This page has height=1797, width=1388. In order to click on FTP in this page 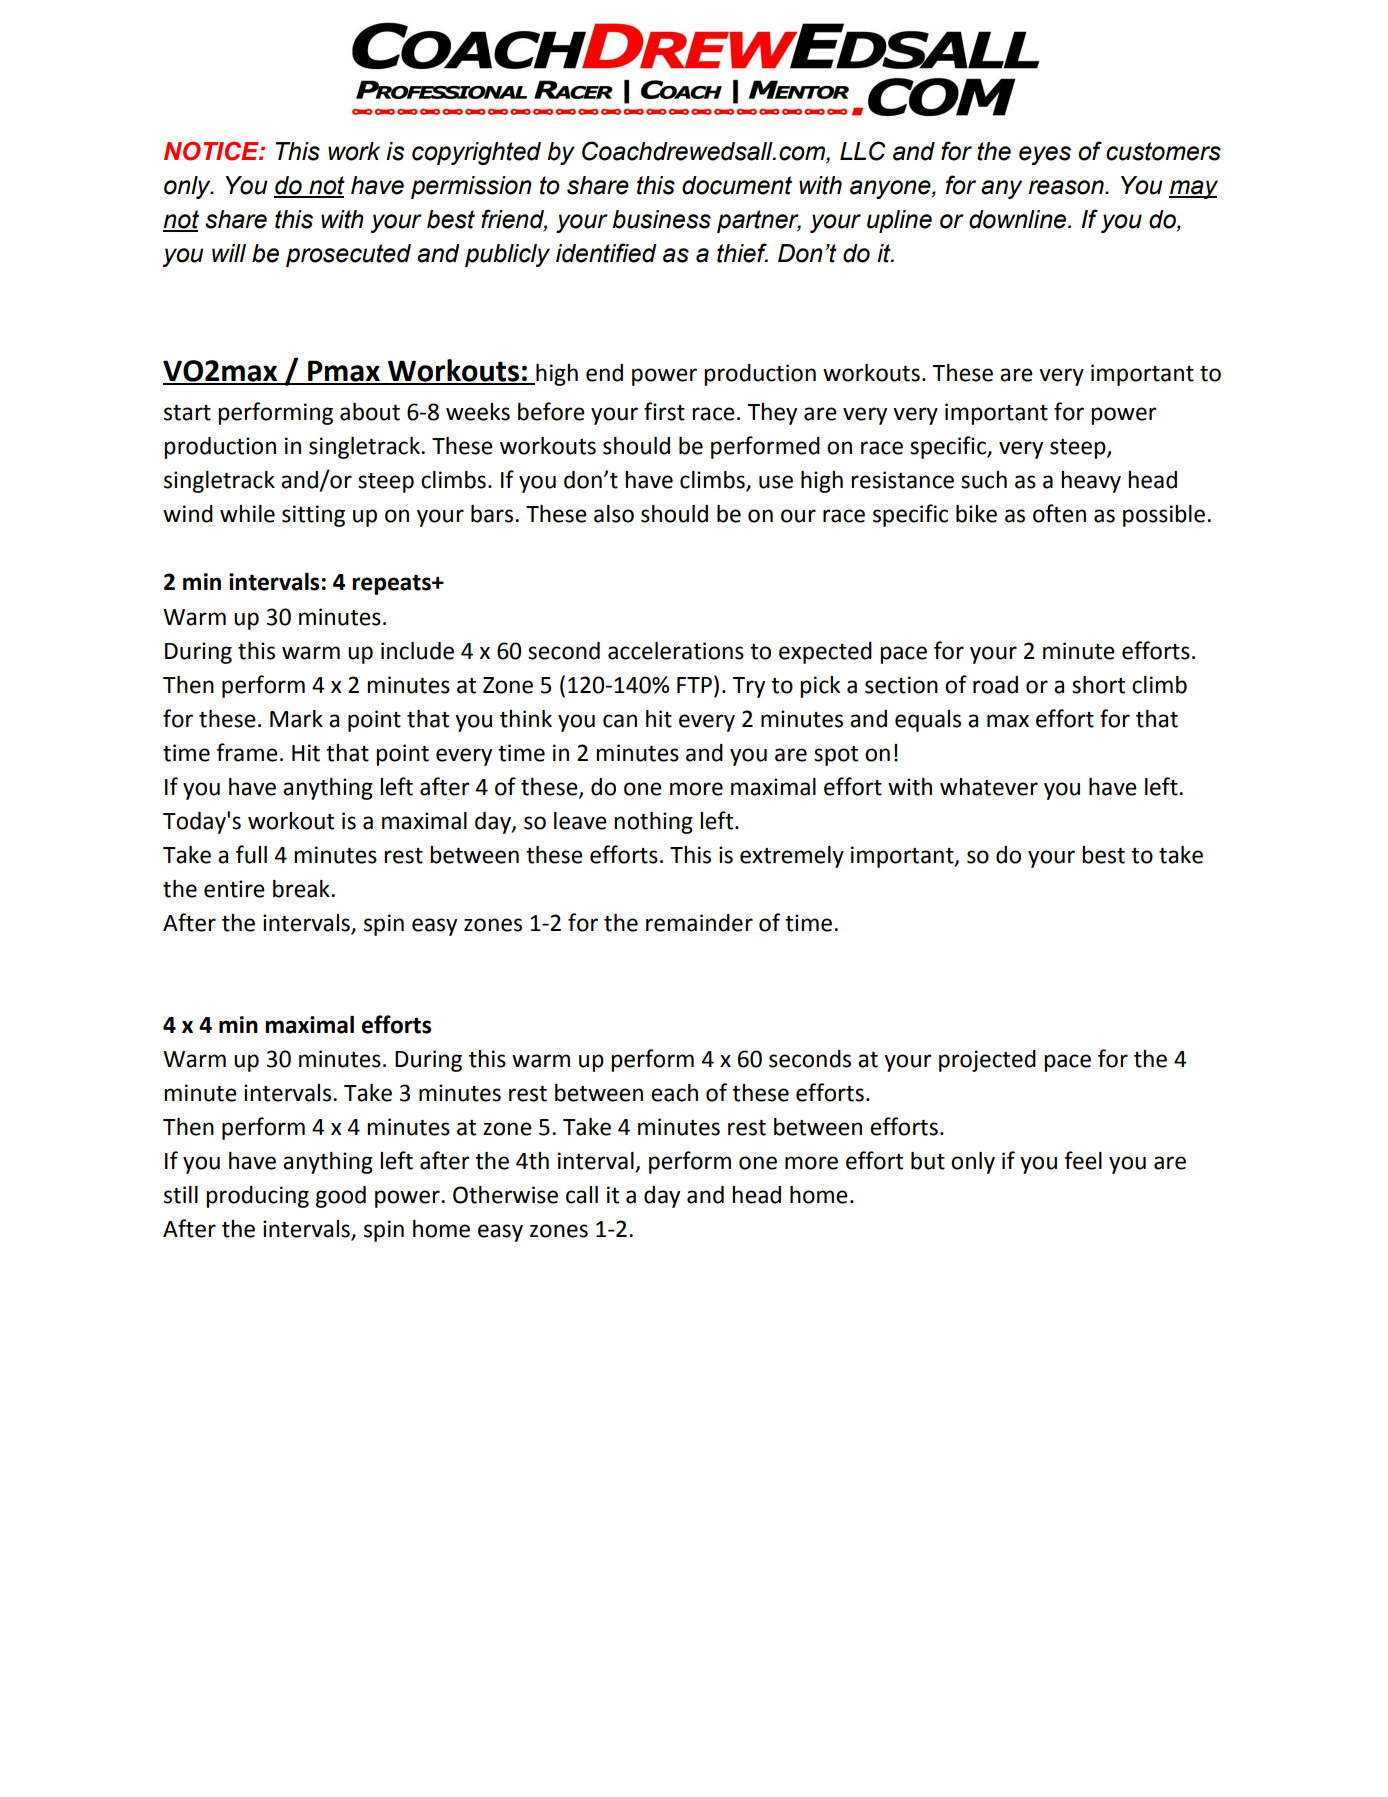, I will do `click(694, 685)`.
